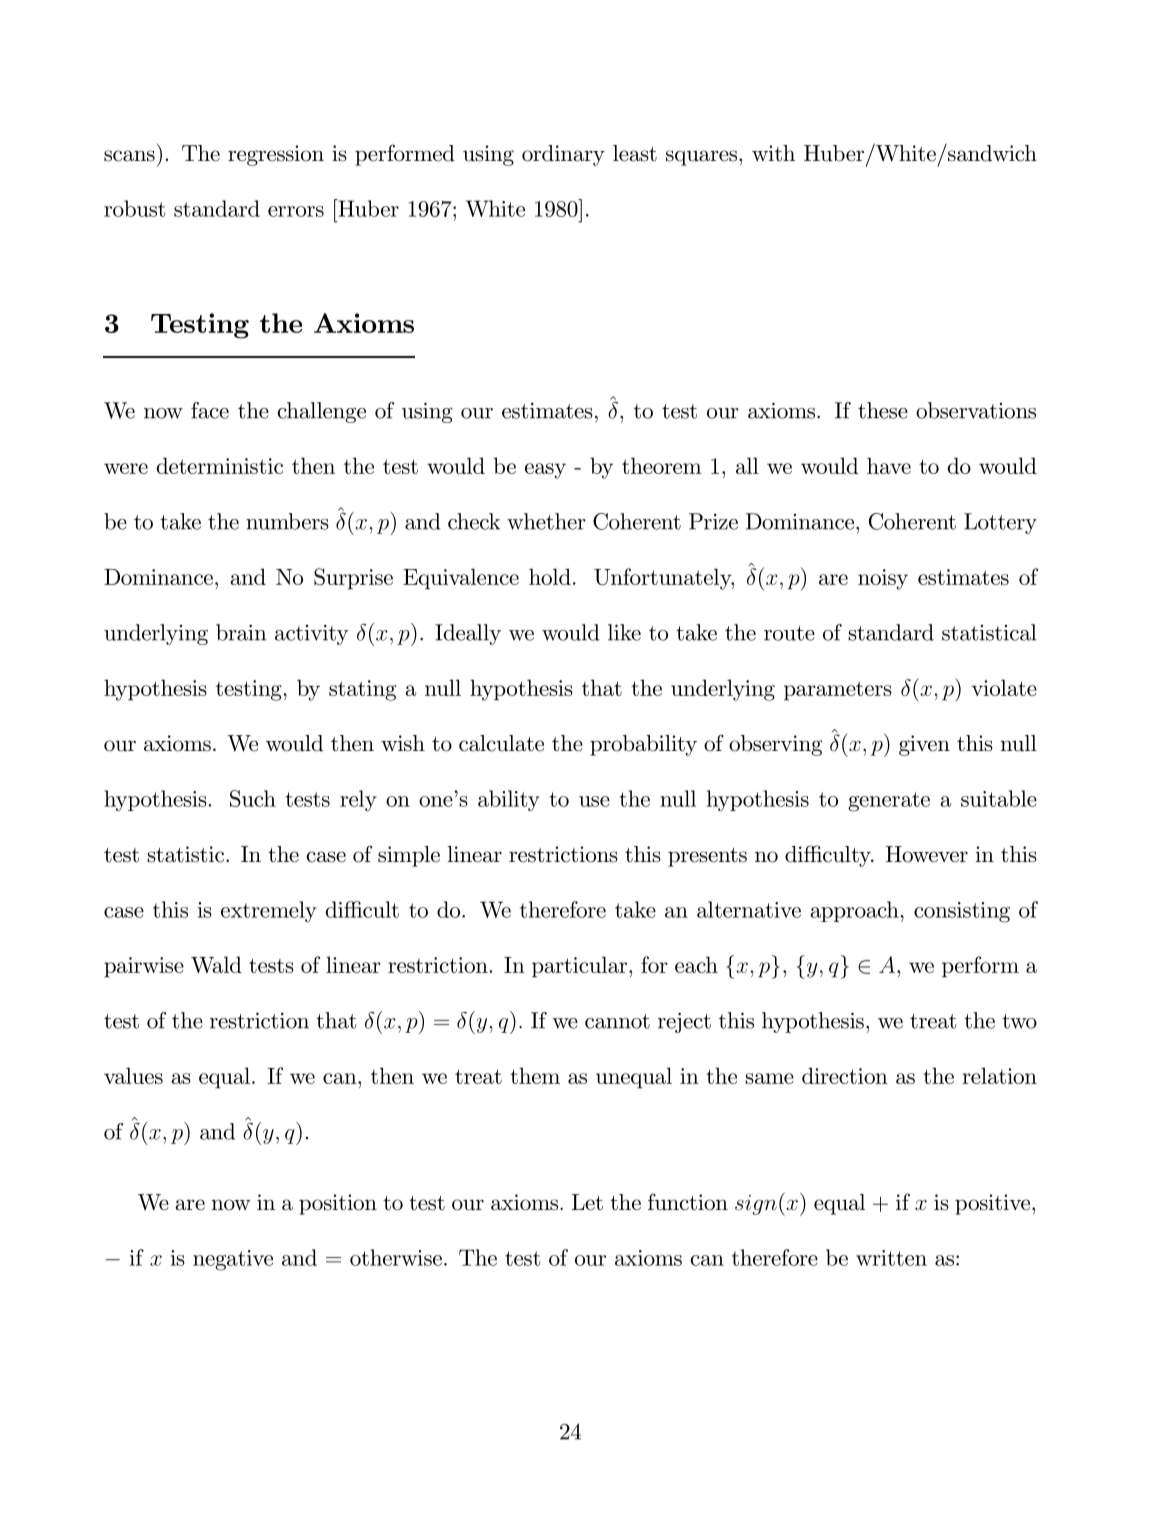 Image resolution: width=1175 pixels, height=1520 pixels. I want to click on ordinary, so click(563, 155).
